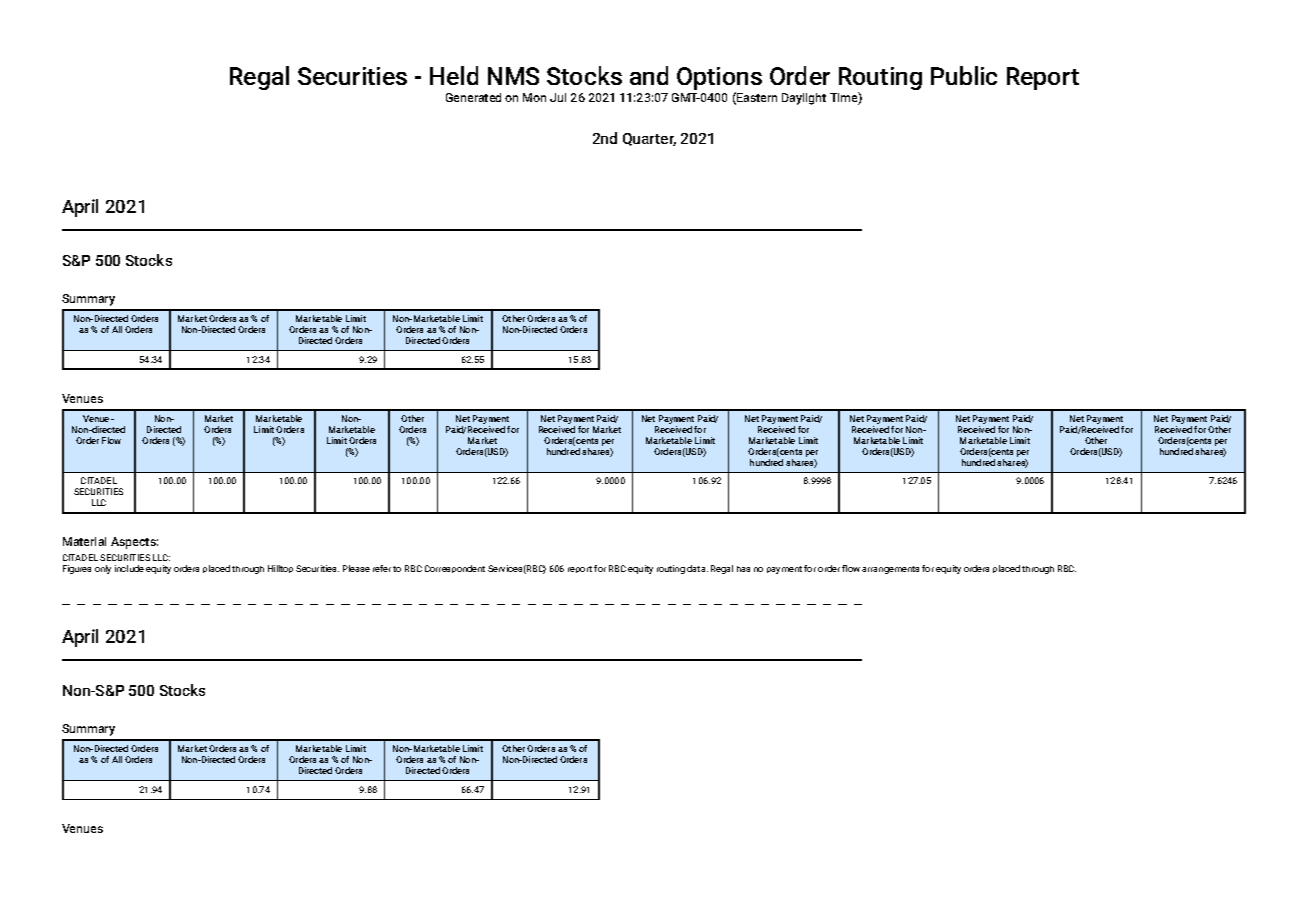 This page has width=1308, height=924. Describe the element at coordinates (558, 97) in the page. I see `Jul` at that location.
